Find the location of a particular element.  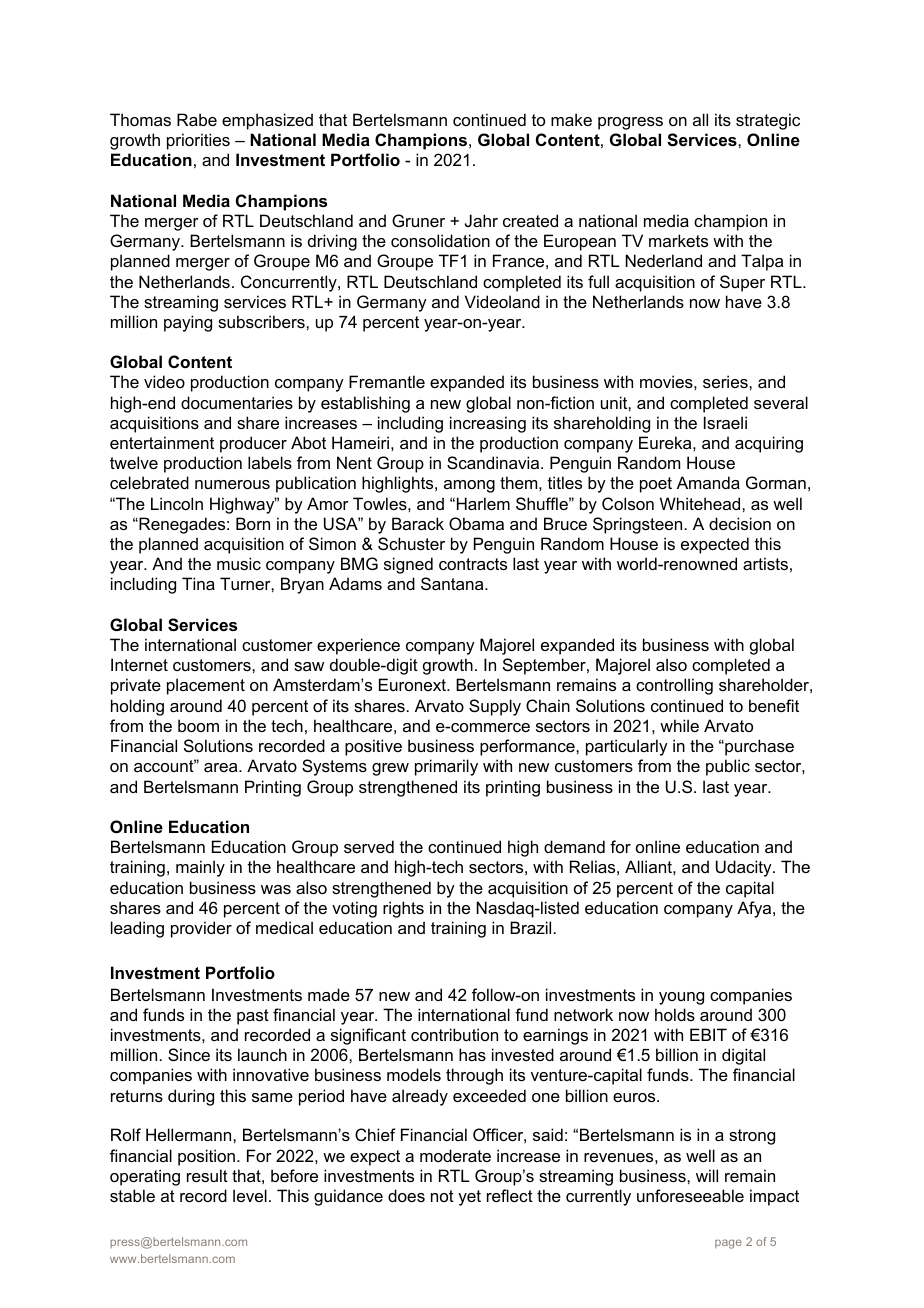

Israeli is located at coordinates (725, 422).
